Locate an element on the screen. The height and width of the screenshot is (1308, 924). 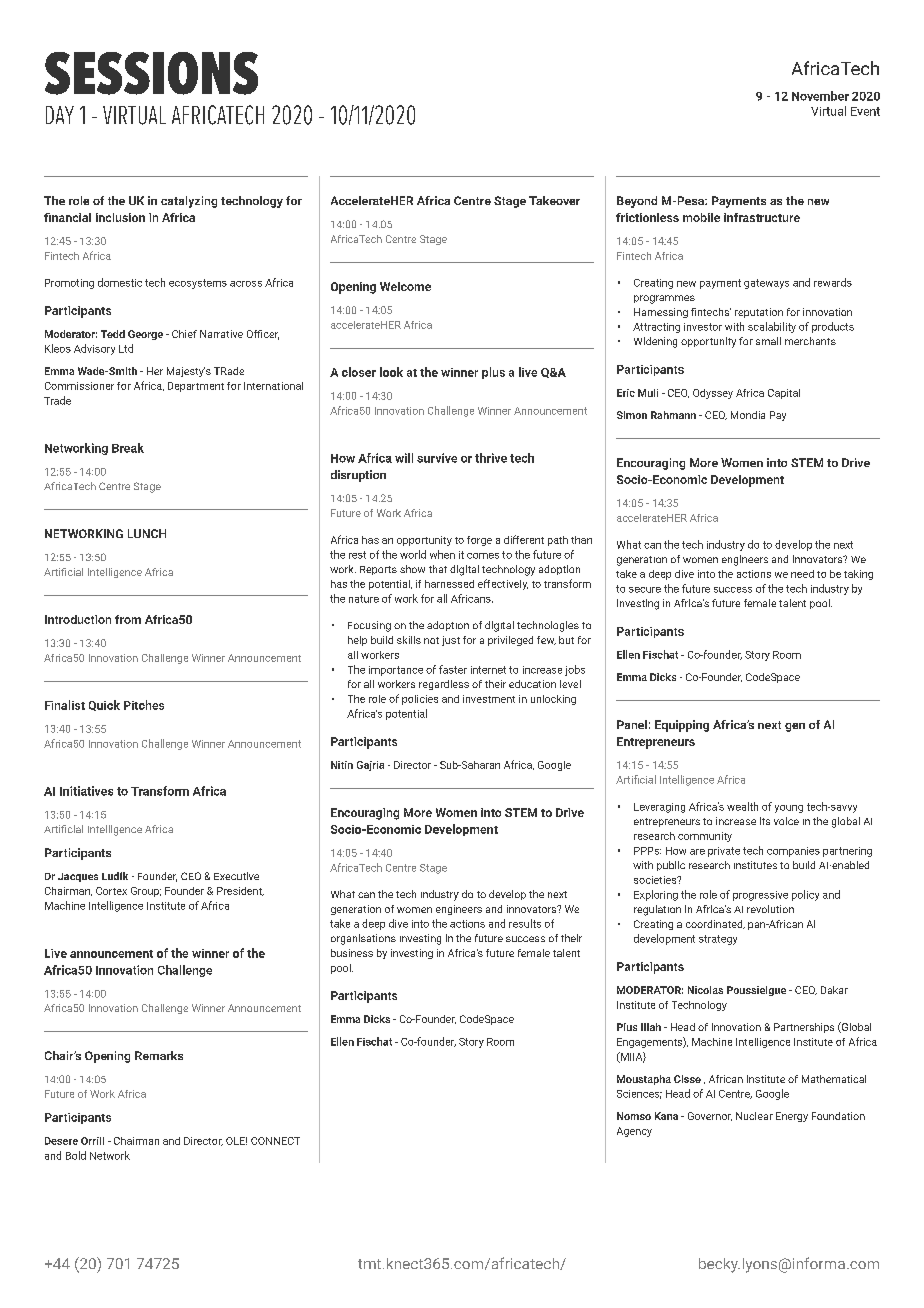
results is located at coordinates (525, 923).
